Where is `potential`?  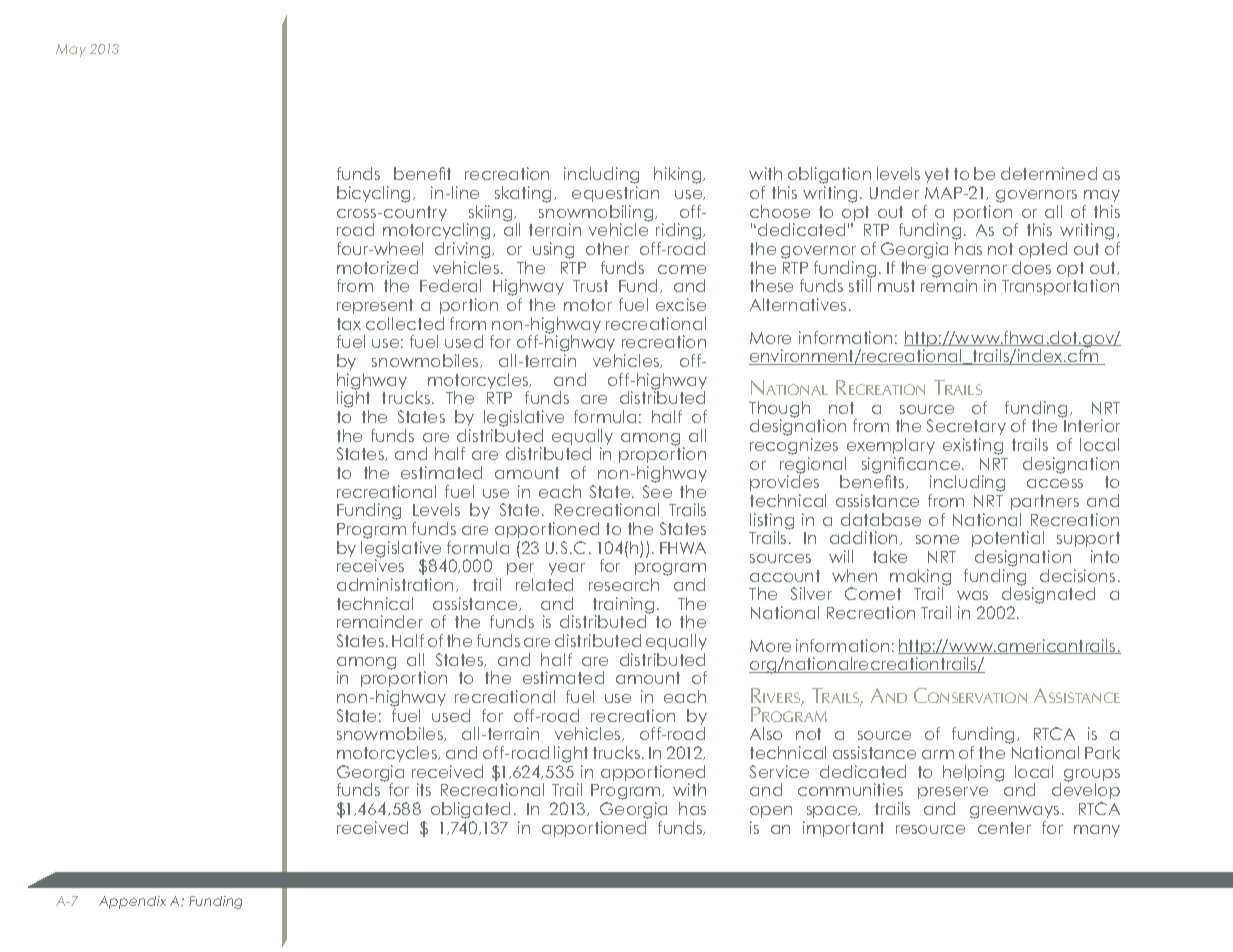
potential is located at coordinates (1008, 541).
